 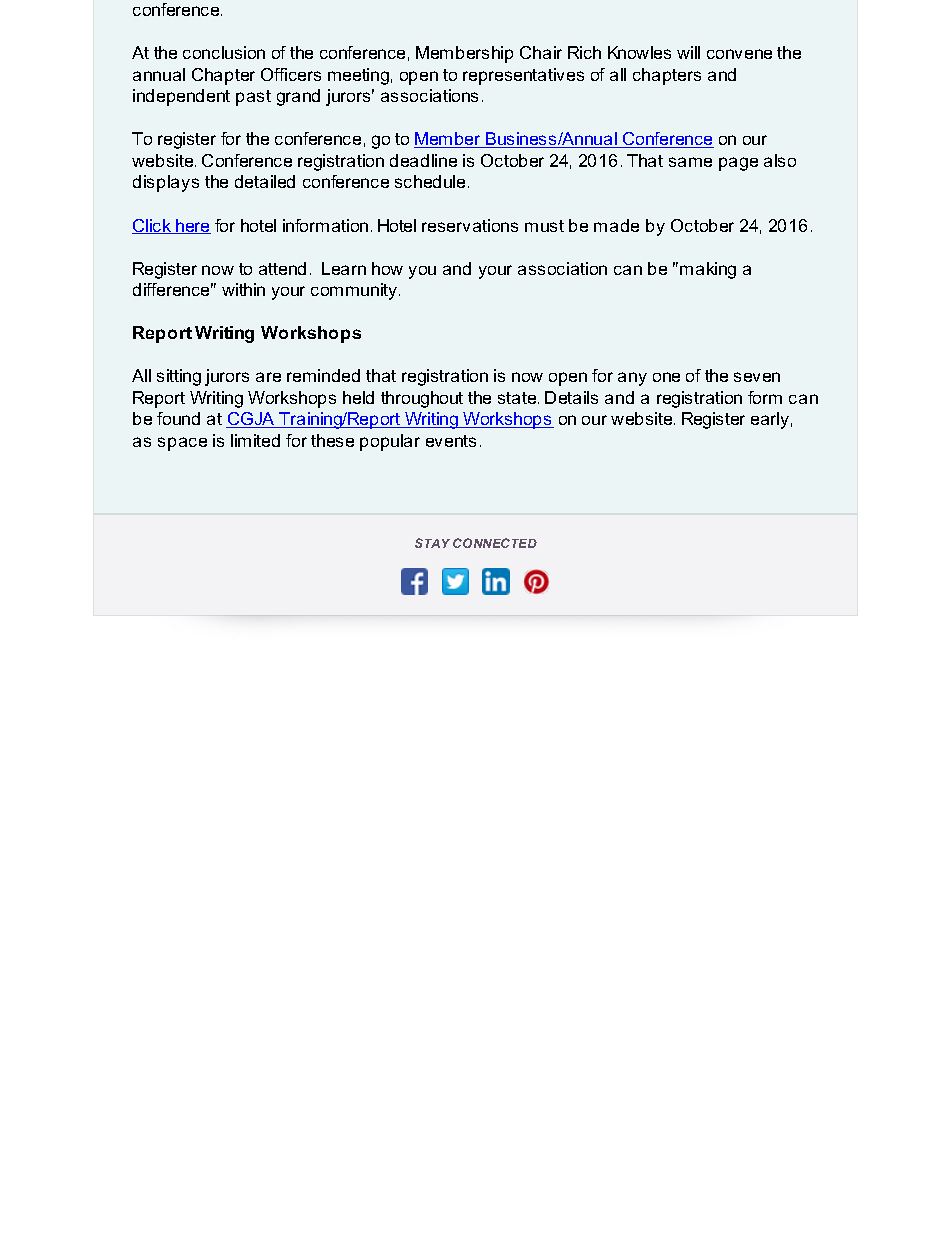 What do you see at coordinates (495, 543) in the page?
I see `CONNECTED` at bounding box center [495, 543].
